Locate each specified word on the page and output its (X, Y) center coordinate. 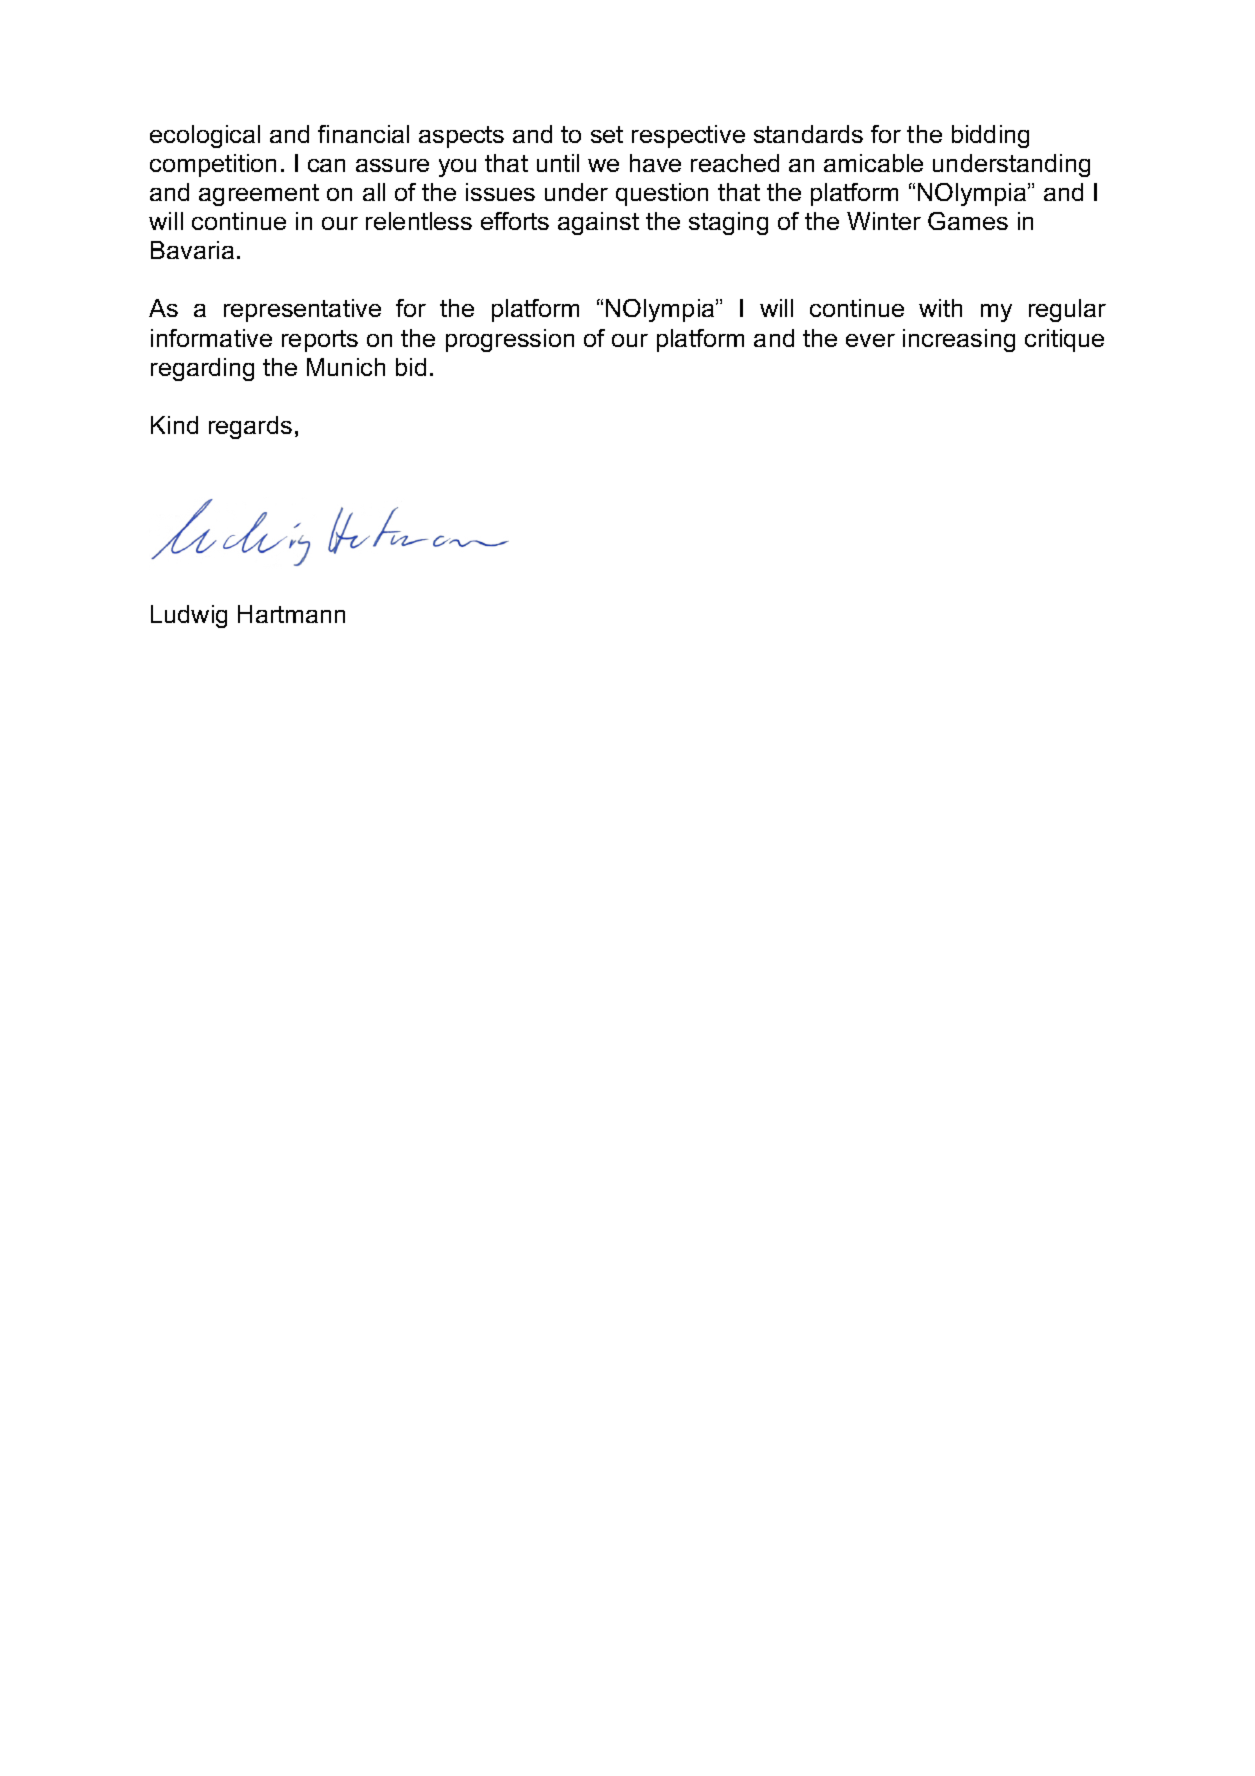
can (326, 165)
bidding (990, 136)
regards (250, 427)
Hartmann (291, 614)
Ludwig (189, 616)
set (607, 134)
